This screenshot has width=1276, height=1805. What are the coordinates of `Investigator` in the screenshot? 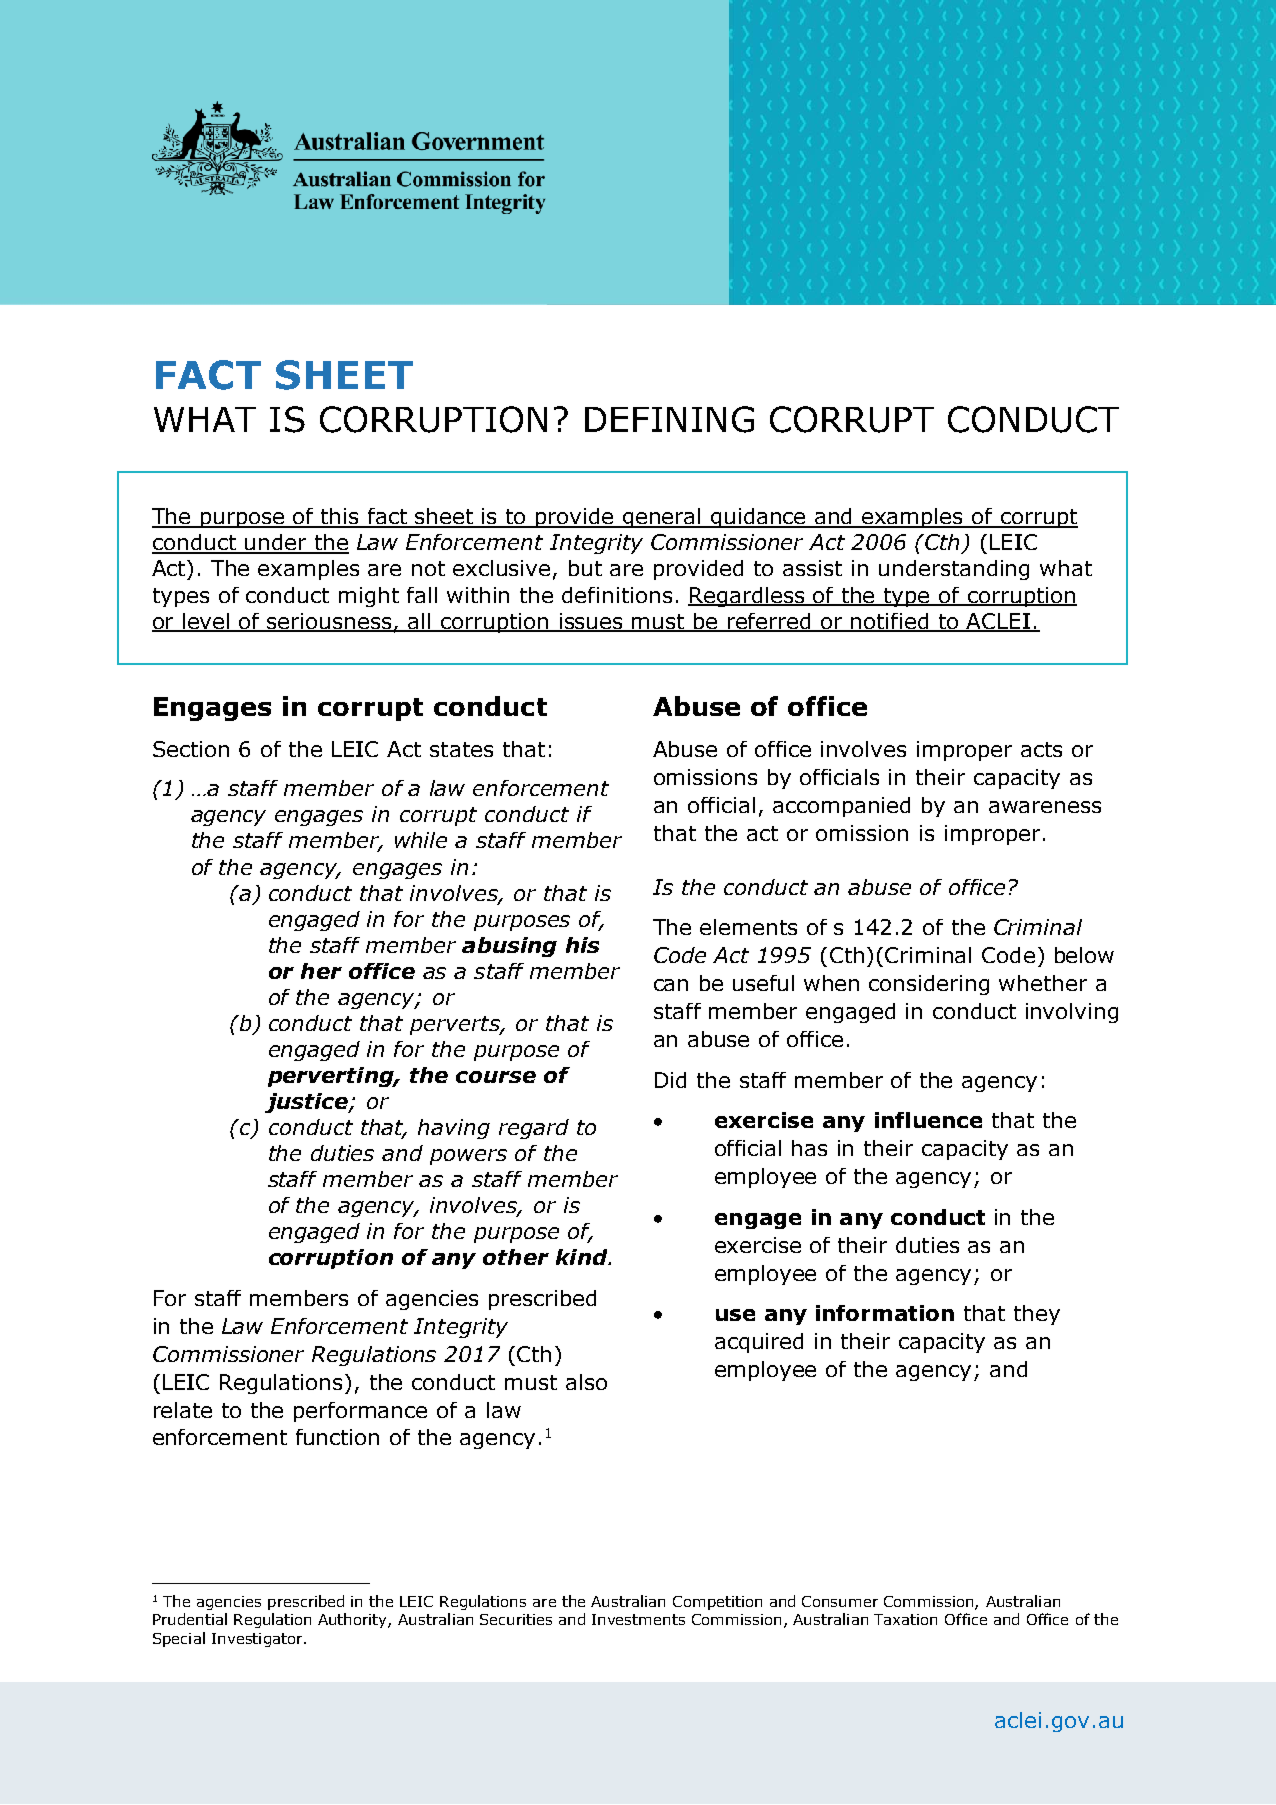 It's located at (258, 1640).
